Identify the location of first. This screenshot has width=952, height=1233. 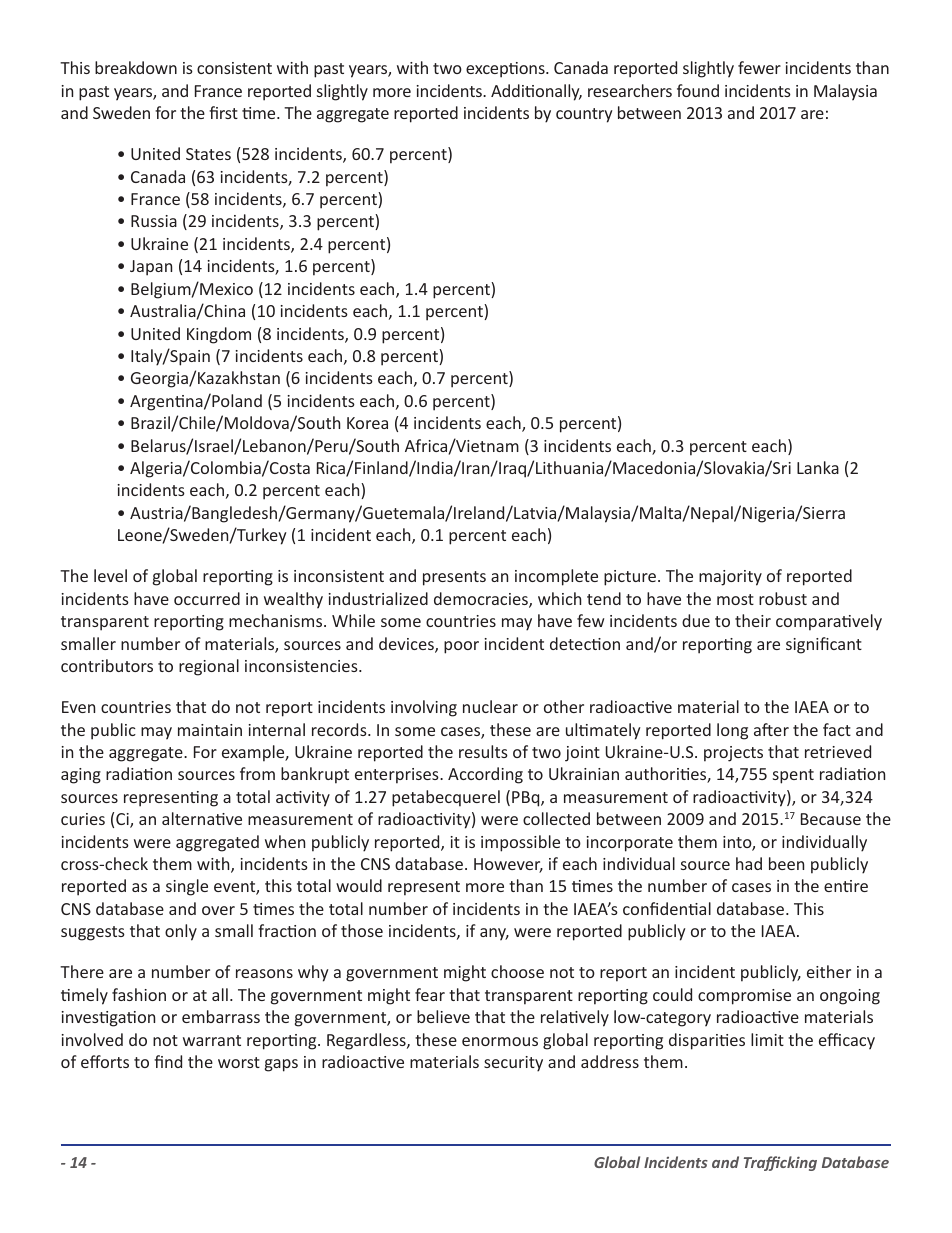
(223, 112).
